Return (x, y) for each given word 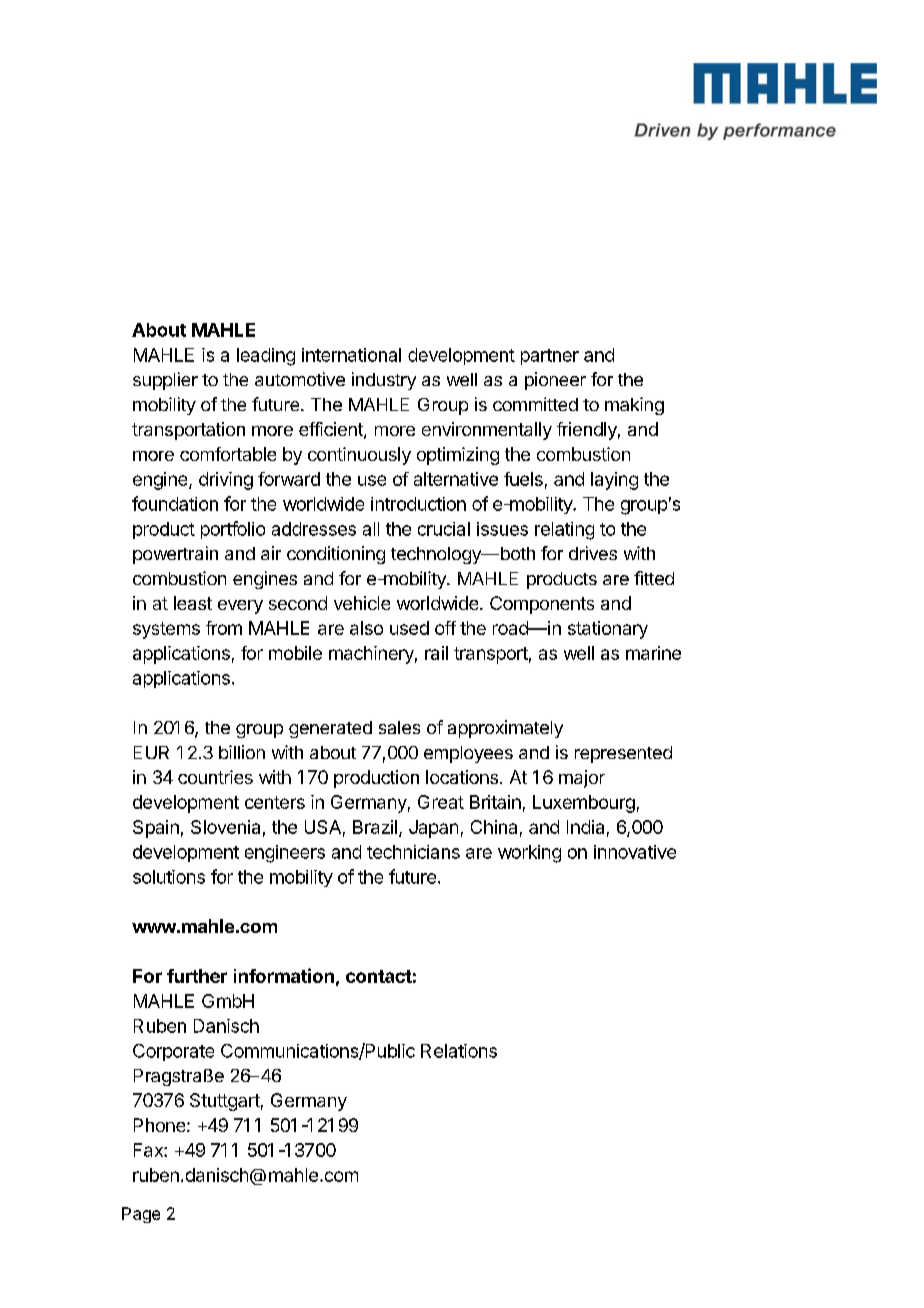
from (224, 628)
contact (379, 976)
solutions (169, 877)
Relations (459, 1051)
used (409, 628)
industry (384, 381)
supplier (165, 381)
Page (141, 1215)
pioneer (555, 381)
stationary (608, 630)
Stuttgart (225, 1102)
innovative (635, 852)
